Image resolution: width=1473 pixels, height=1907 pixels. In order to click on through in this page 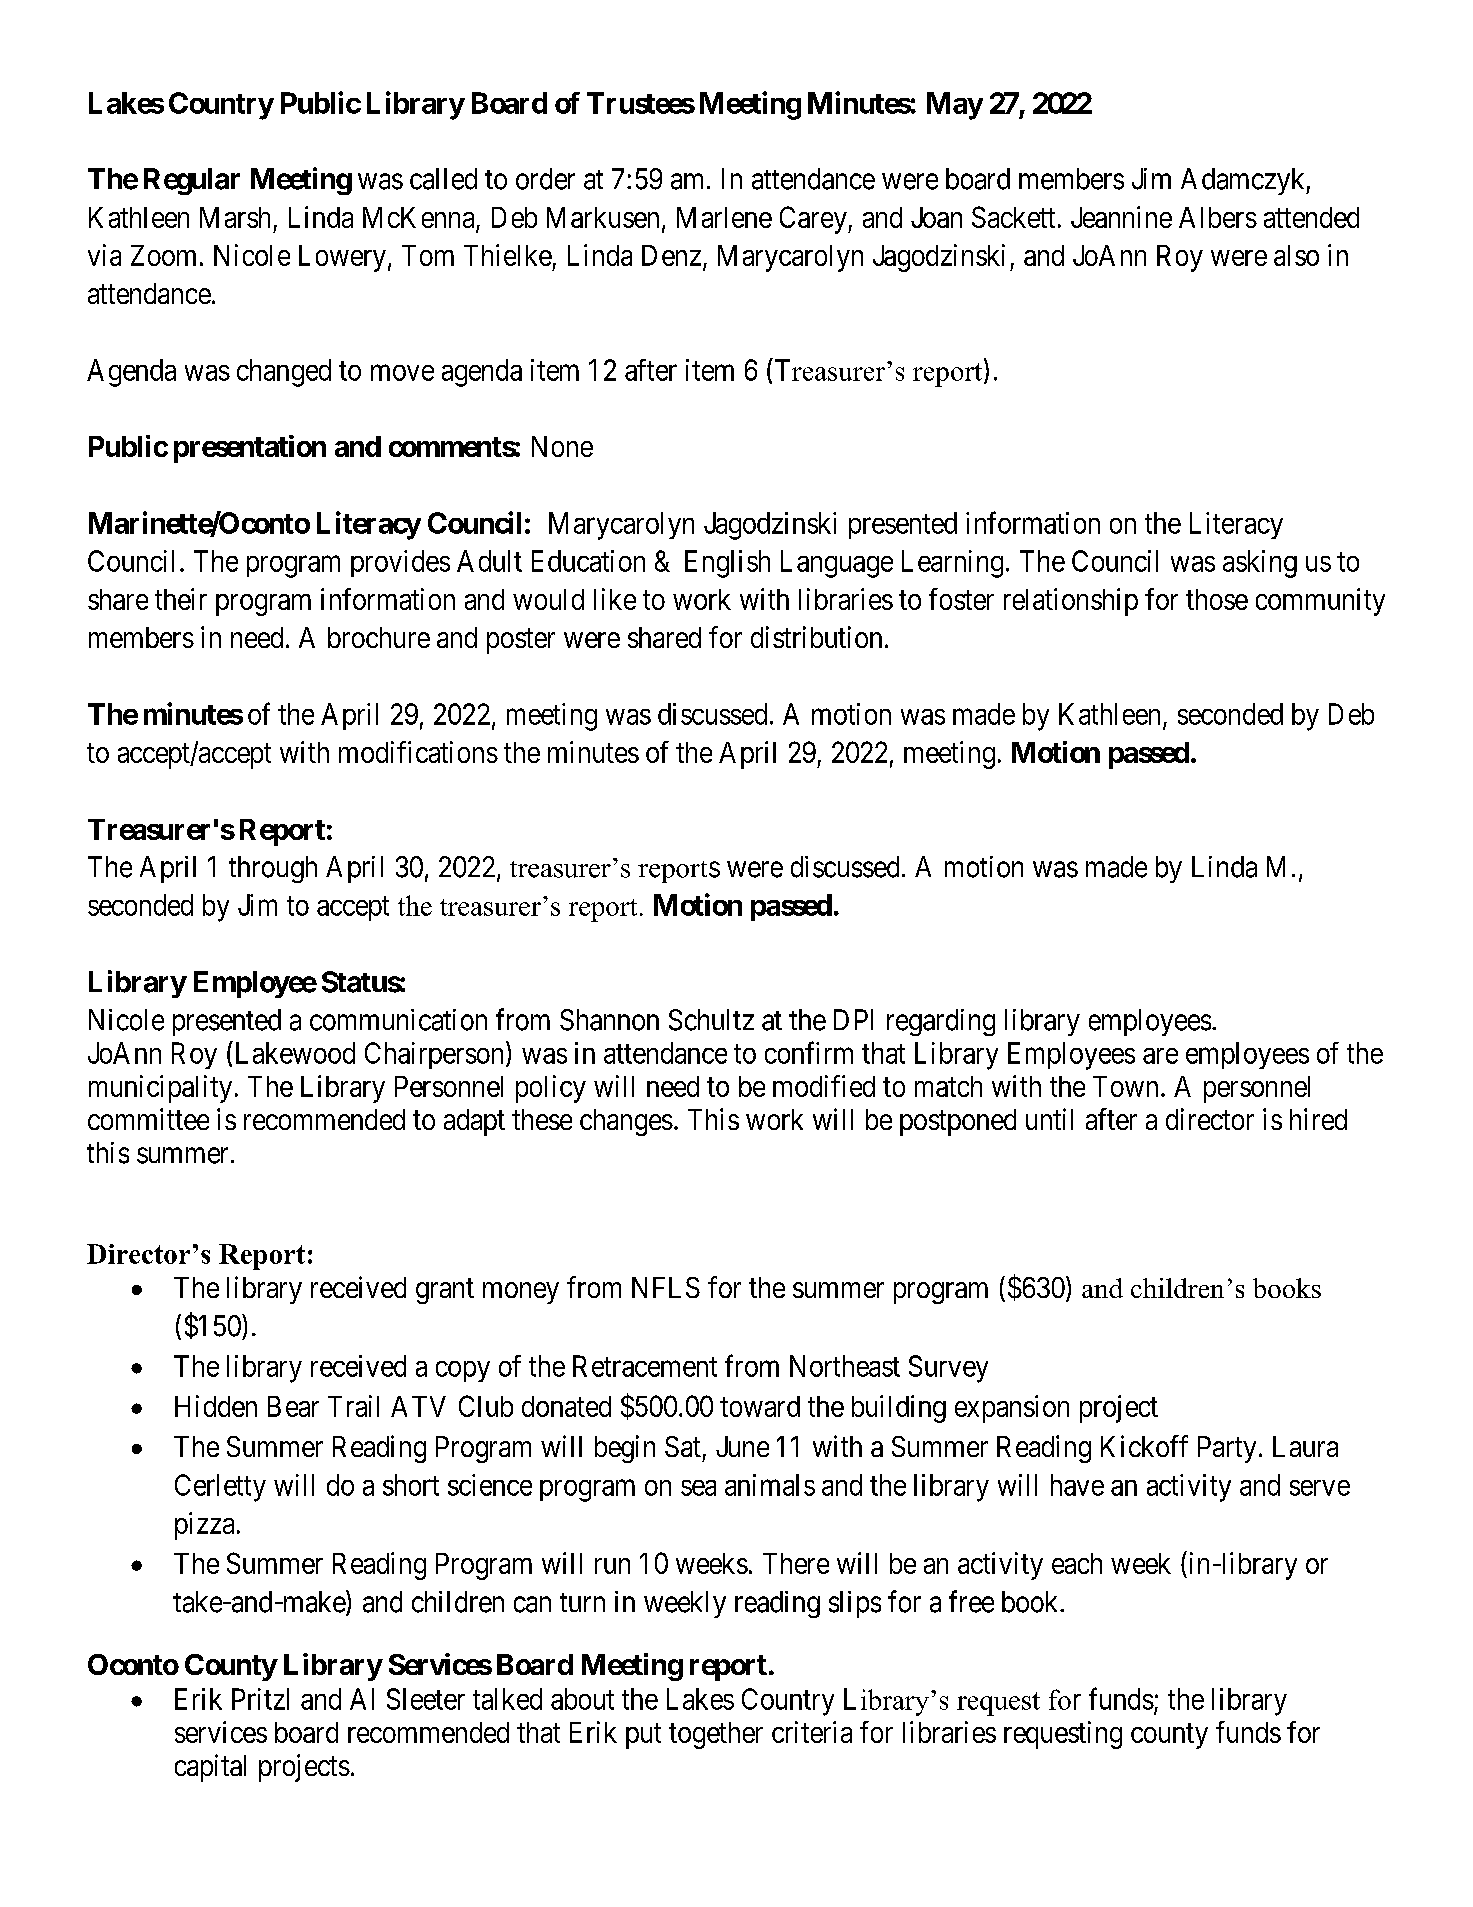, I will do `click(273, 869)`.
